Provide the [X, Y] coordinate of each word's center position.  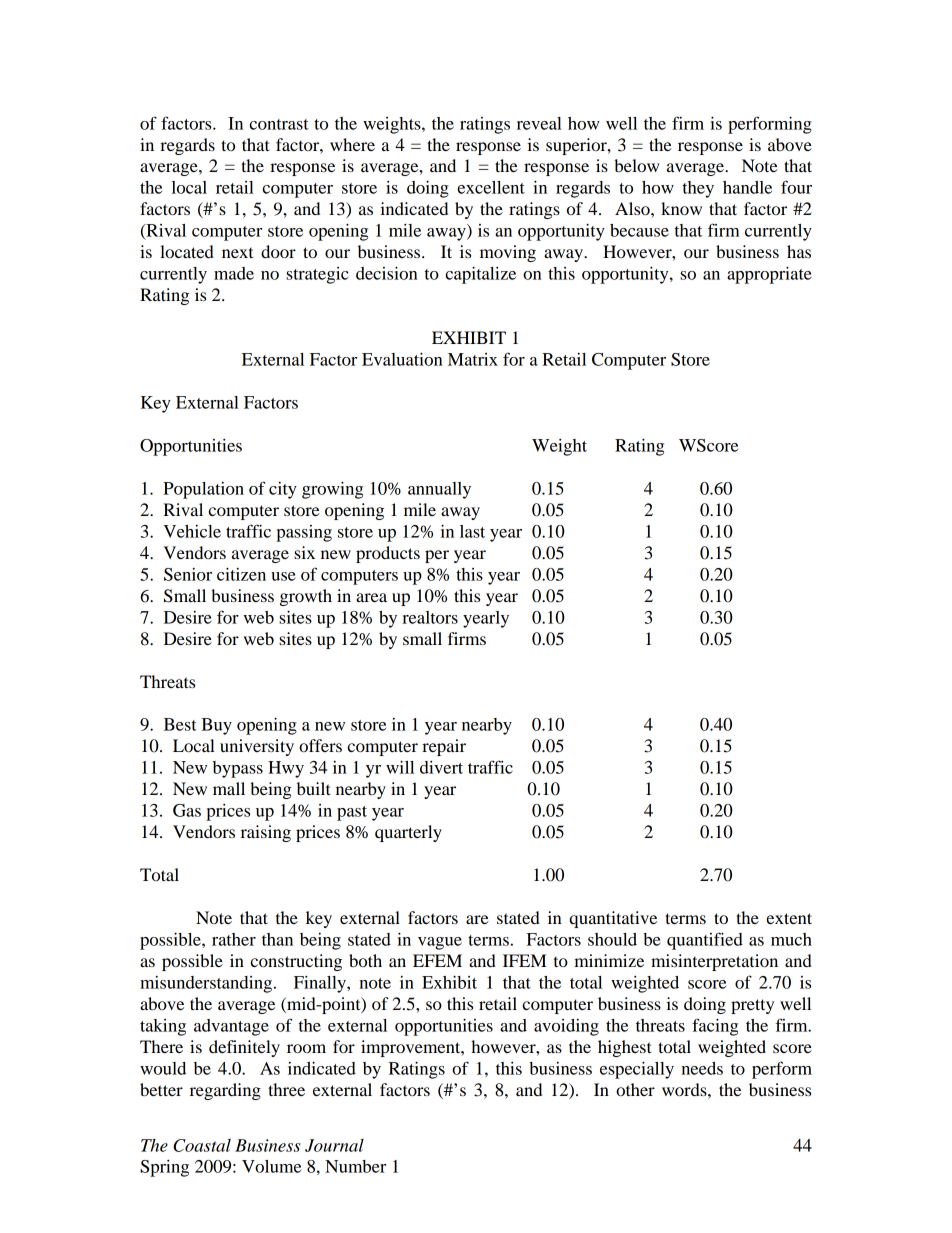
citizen [241, 574]
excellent [491, 187]
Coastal [202, 1145]
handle [747, 187]
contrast [279, 124]
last [472, 531]
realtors [430, 617]
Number [355, 1166]
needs [702, 1068]
